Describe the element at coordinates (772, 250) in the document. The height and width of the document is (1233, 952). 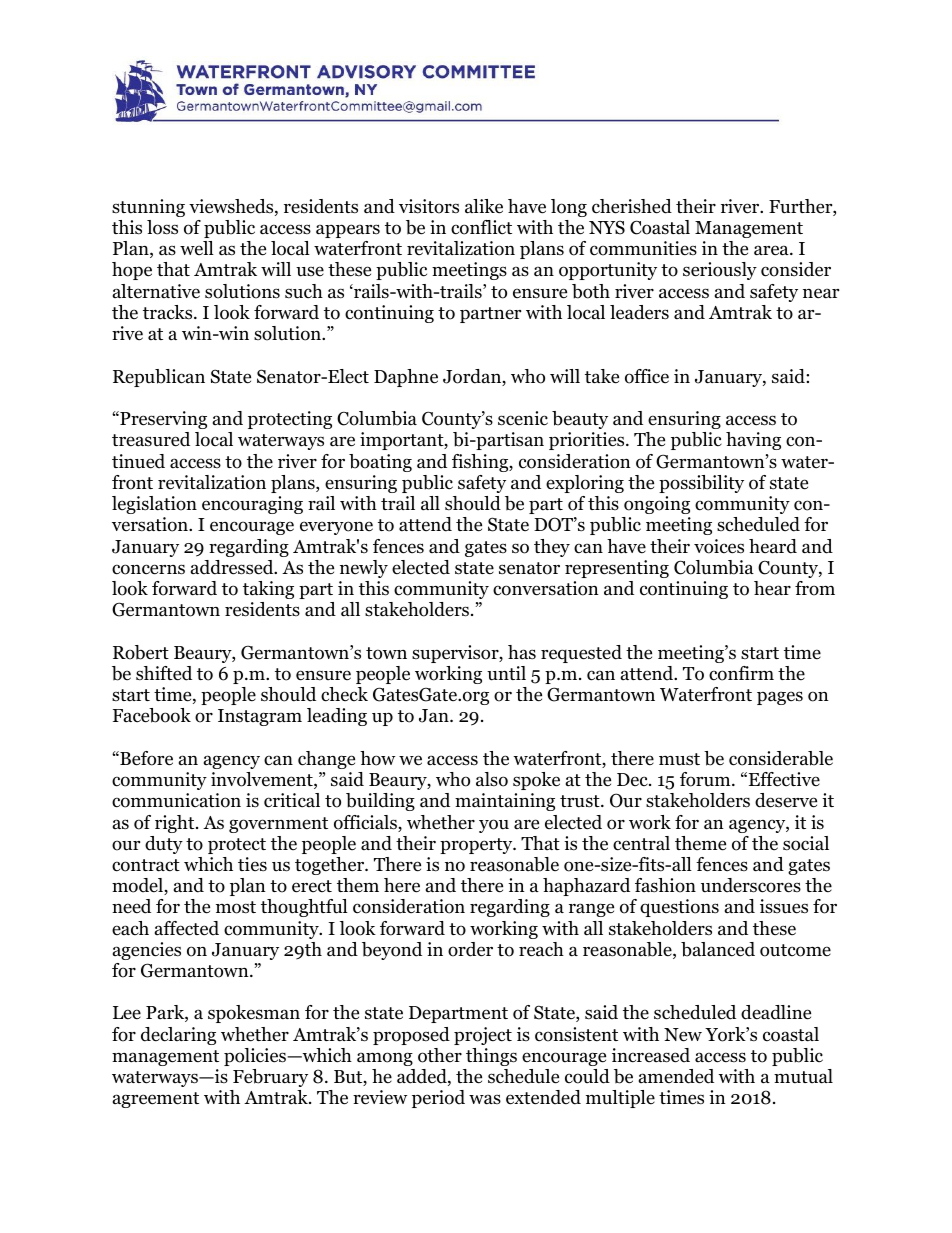
I see `area` at that location.
